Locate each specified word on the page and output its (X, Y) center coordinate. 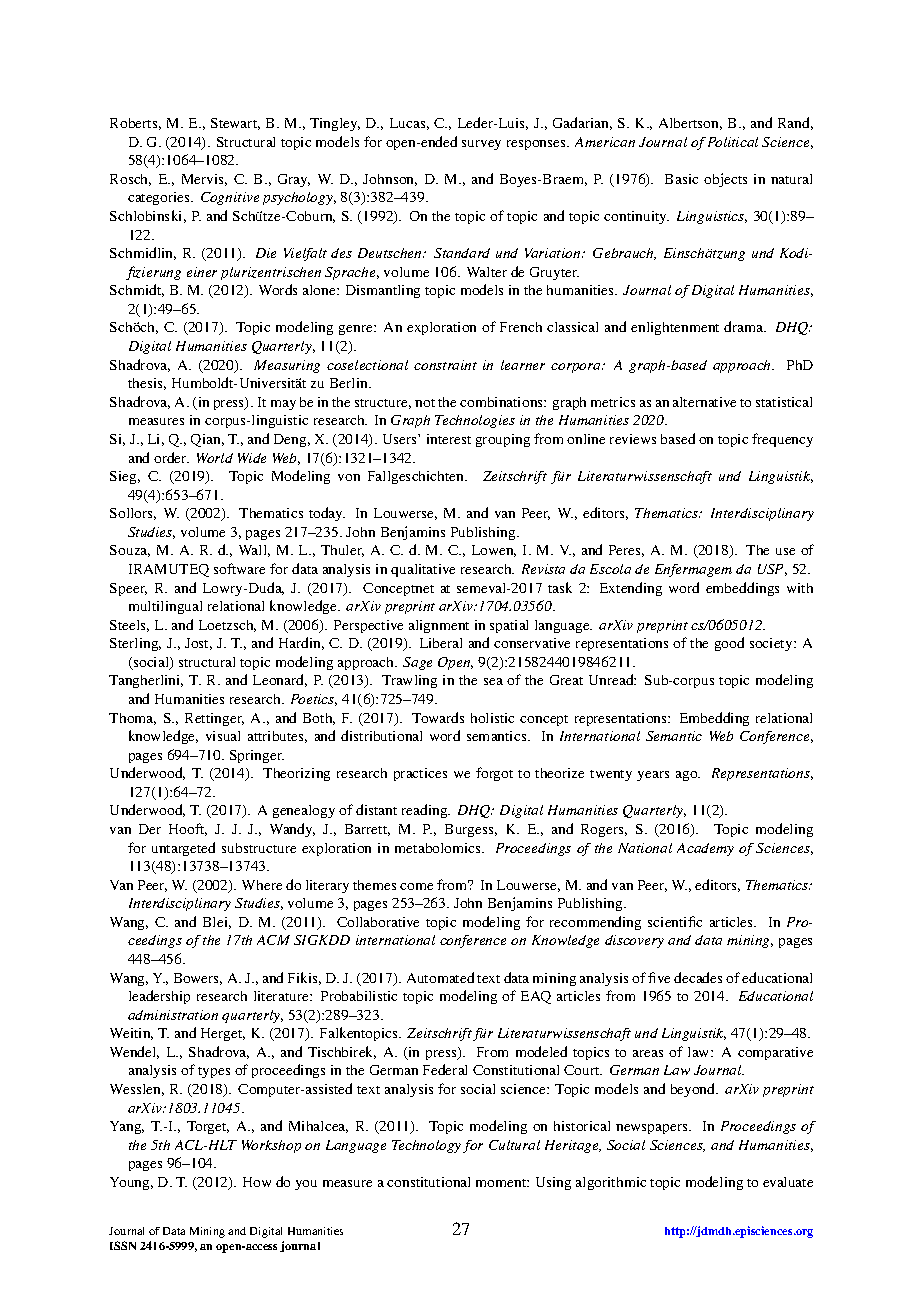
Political (733, 142)
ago (688, 776)
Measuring (287, 366)
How (257, 1182)
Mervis (204, 180)
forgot (494, 774)
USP (772, 570)
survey (481, 145)
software (239, 568)
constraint (445, 365)
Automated (440, 977)
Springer (257, 756)
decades (698, 977)
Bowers (198, 979)
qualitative (423, 570)
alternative (704, 402)
